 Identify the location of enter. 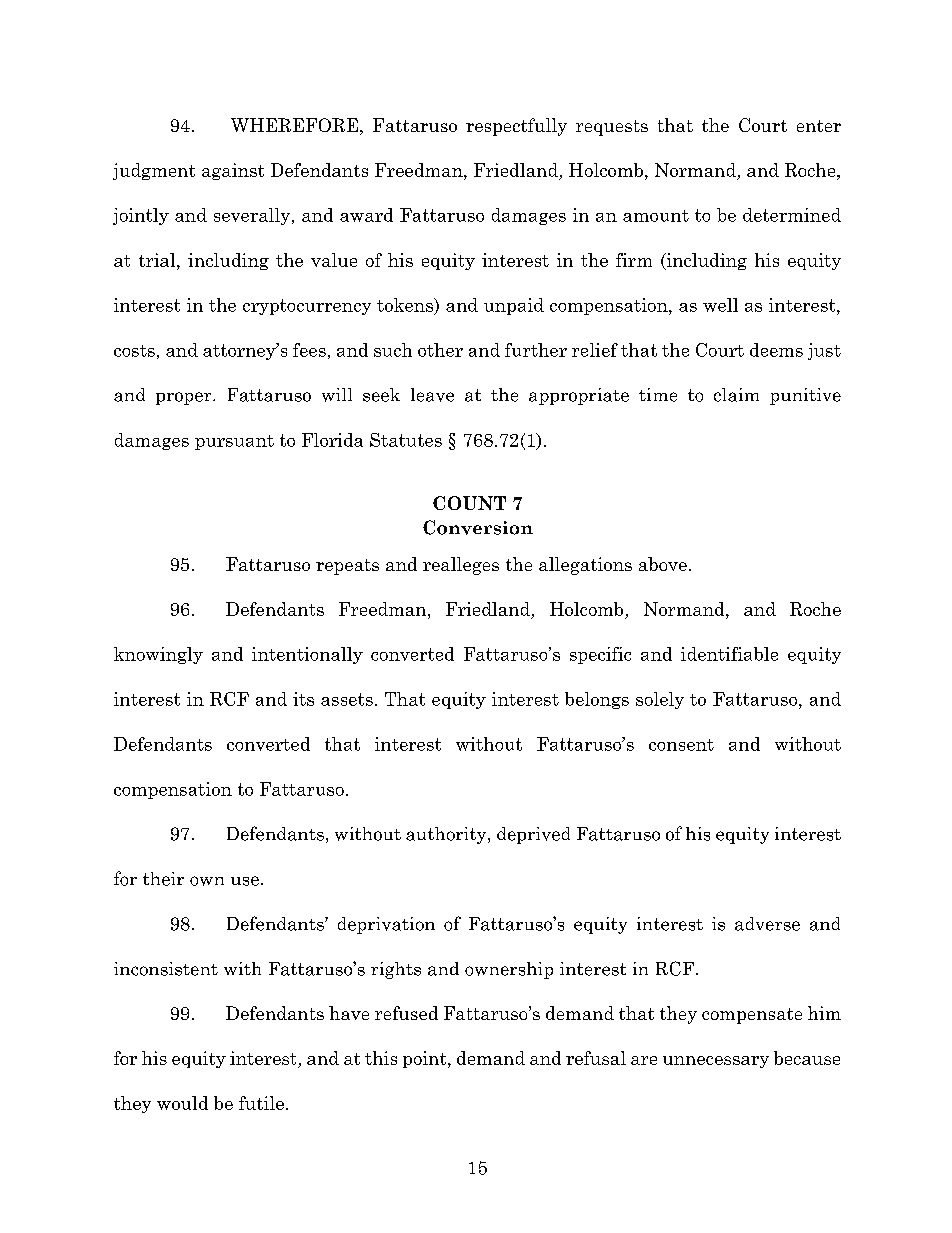
(819, 126).
